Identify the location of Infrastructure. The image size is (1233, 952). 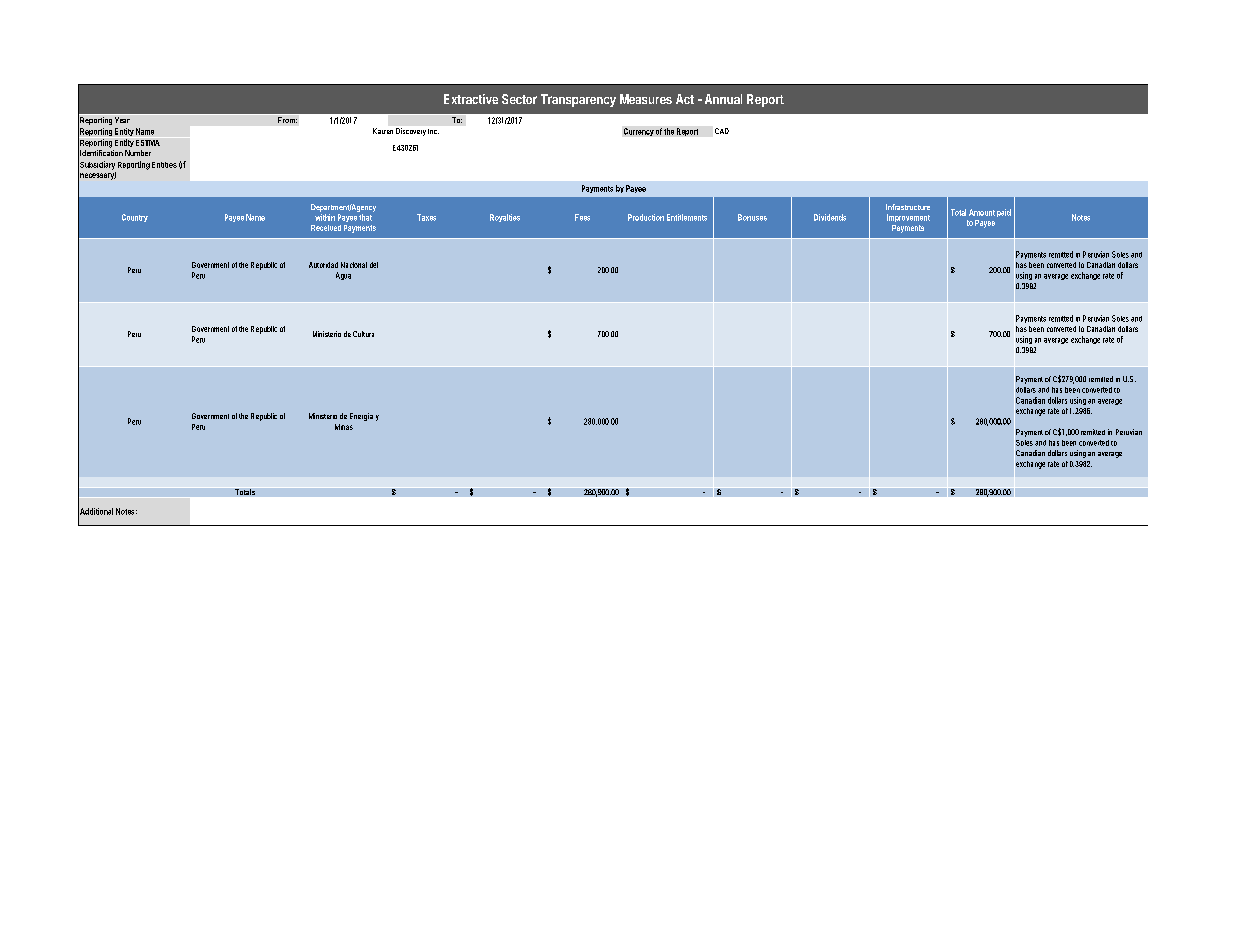
(908, 207).
